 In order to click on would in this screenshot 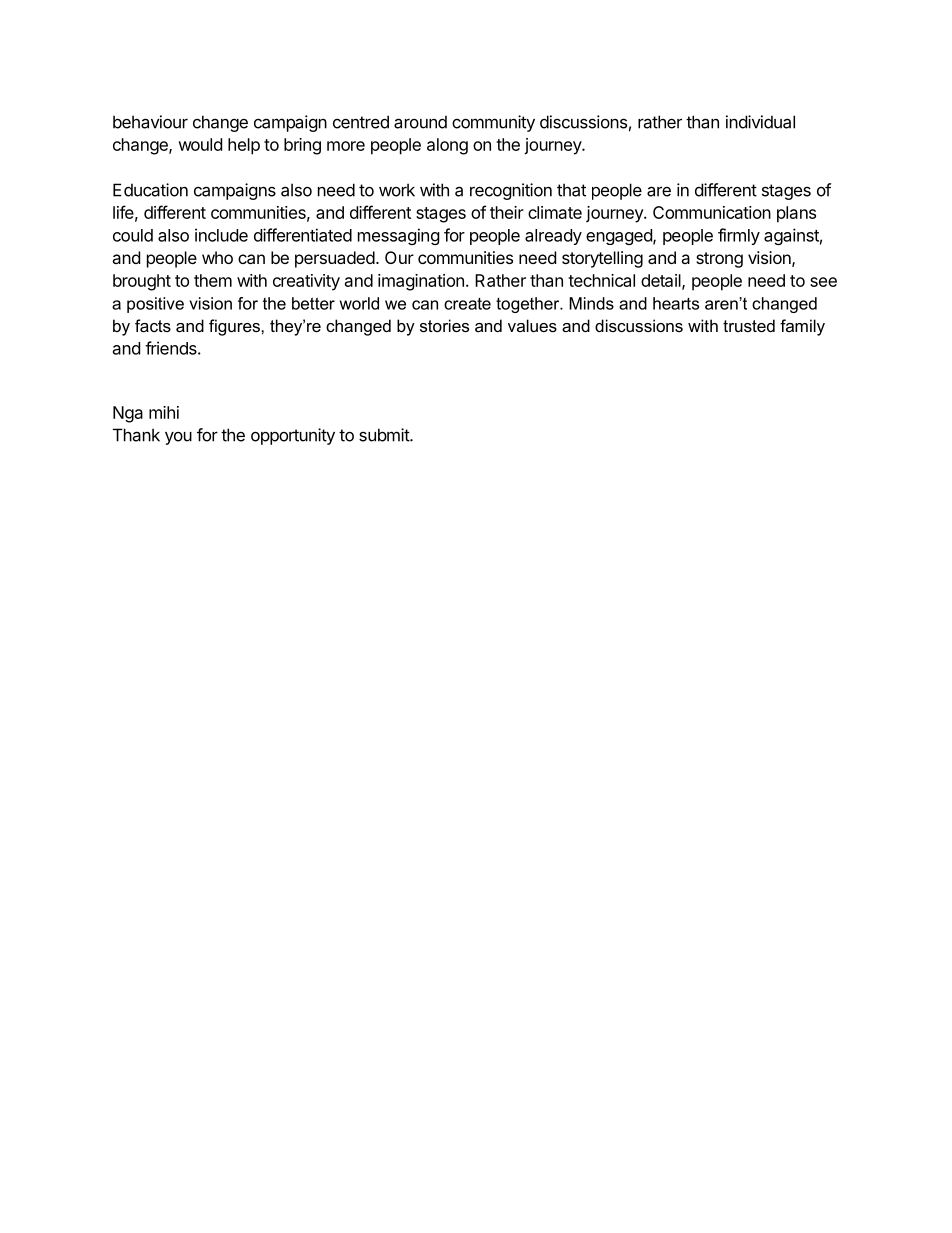, I will do `click(200, 144)`.
